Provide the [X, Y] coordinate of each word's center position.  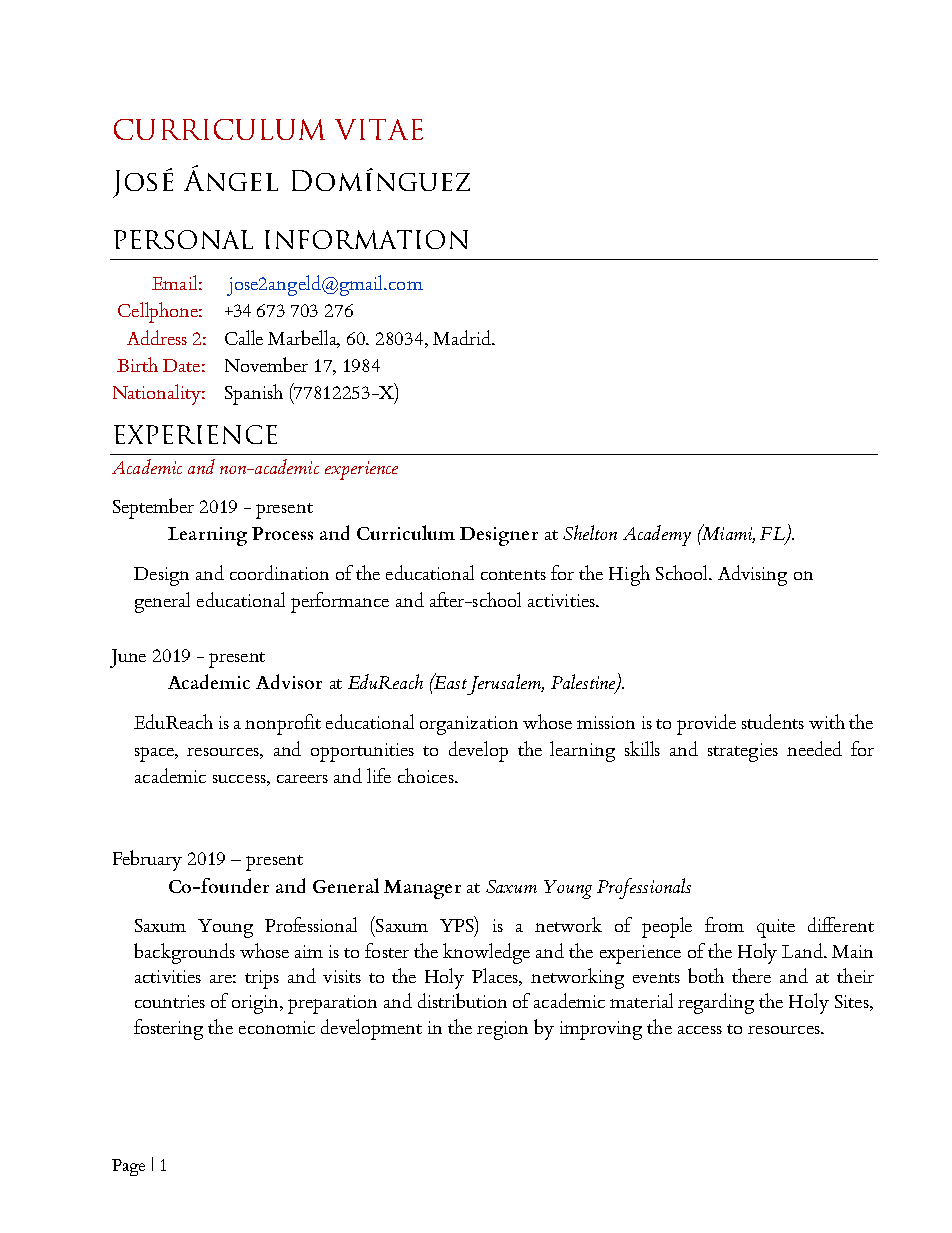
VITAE [379, 129]
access [700, 1030]
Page [128, 1167]
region [502, 1030]
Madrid [463, 337]
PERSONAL [183, 239]
